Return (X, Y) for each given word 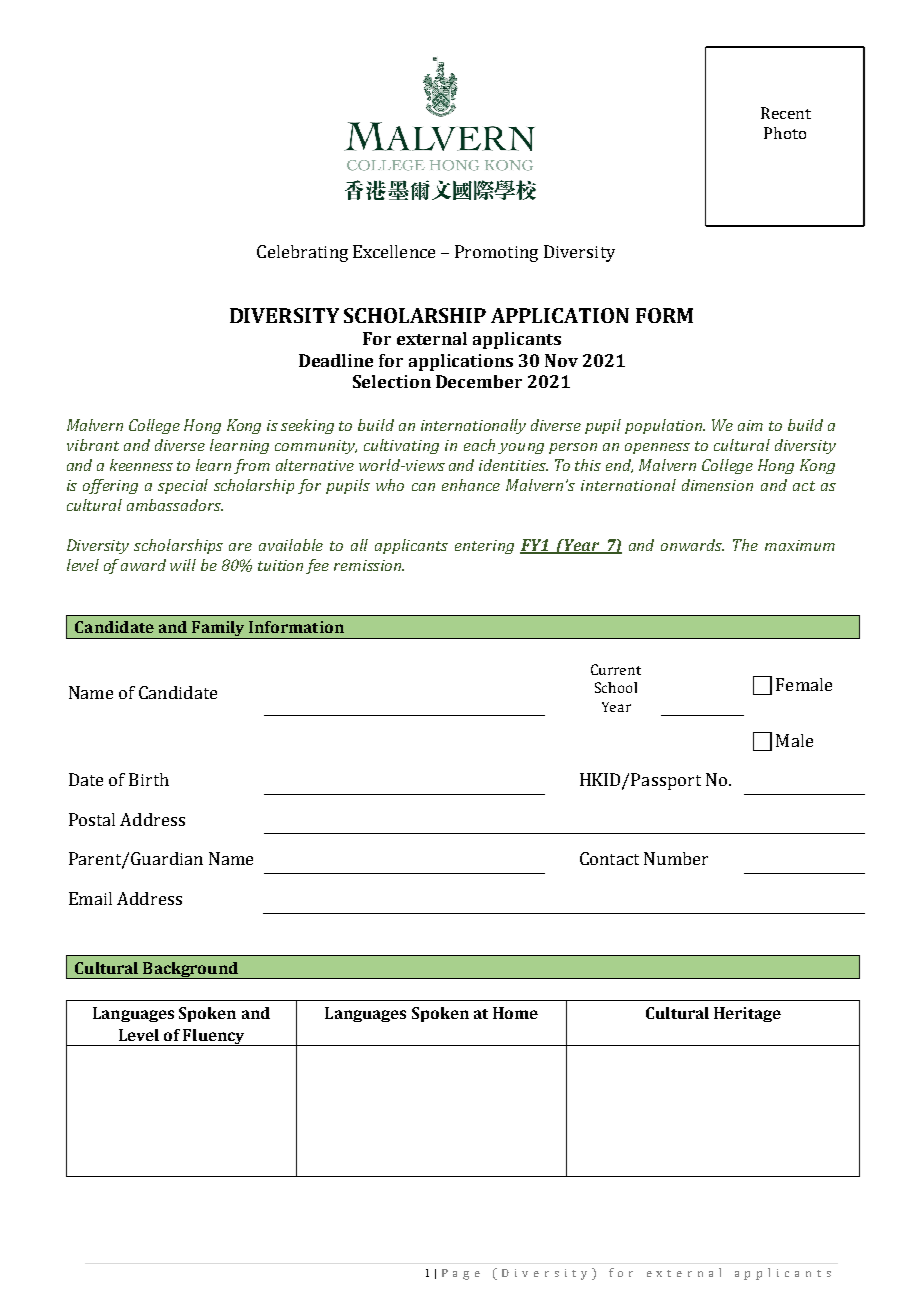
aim (750, 425)
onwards (692, 545)
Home (515, 1013)
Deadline (336, 360)
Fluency (214, 1037)
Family (219, 630)
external (432, 338)
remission (369, 565)
